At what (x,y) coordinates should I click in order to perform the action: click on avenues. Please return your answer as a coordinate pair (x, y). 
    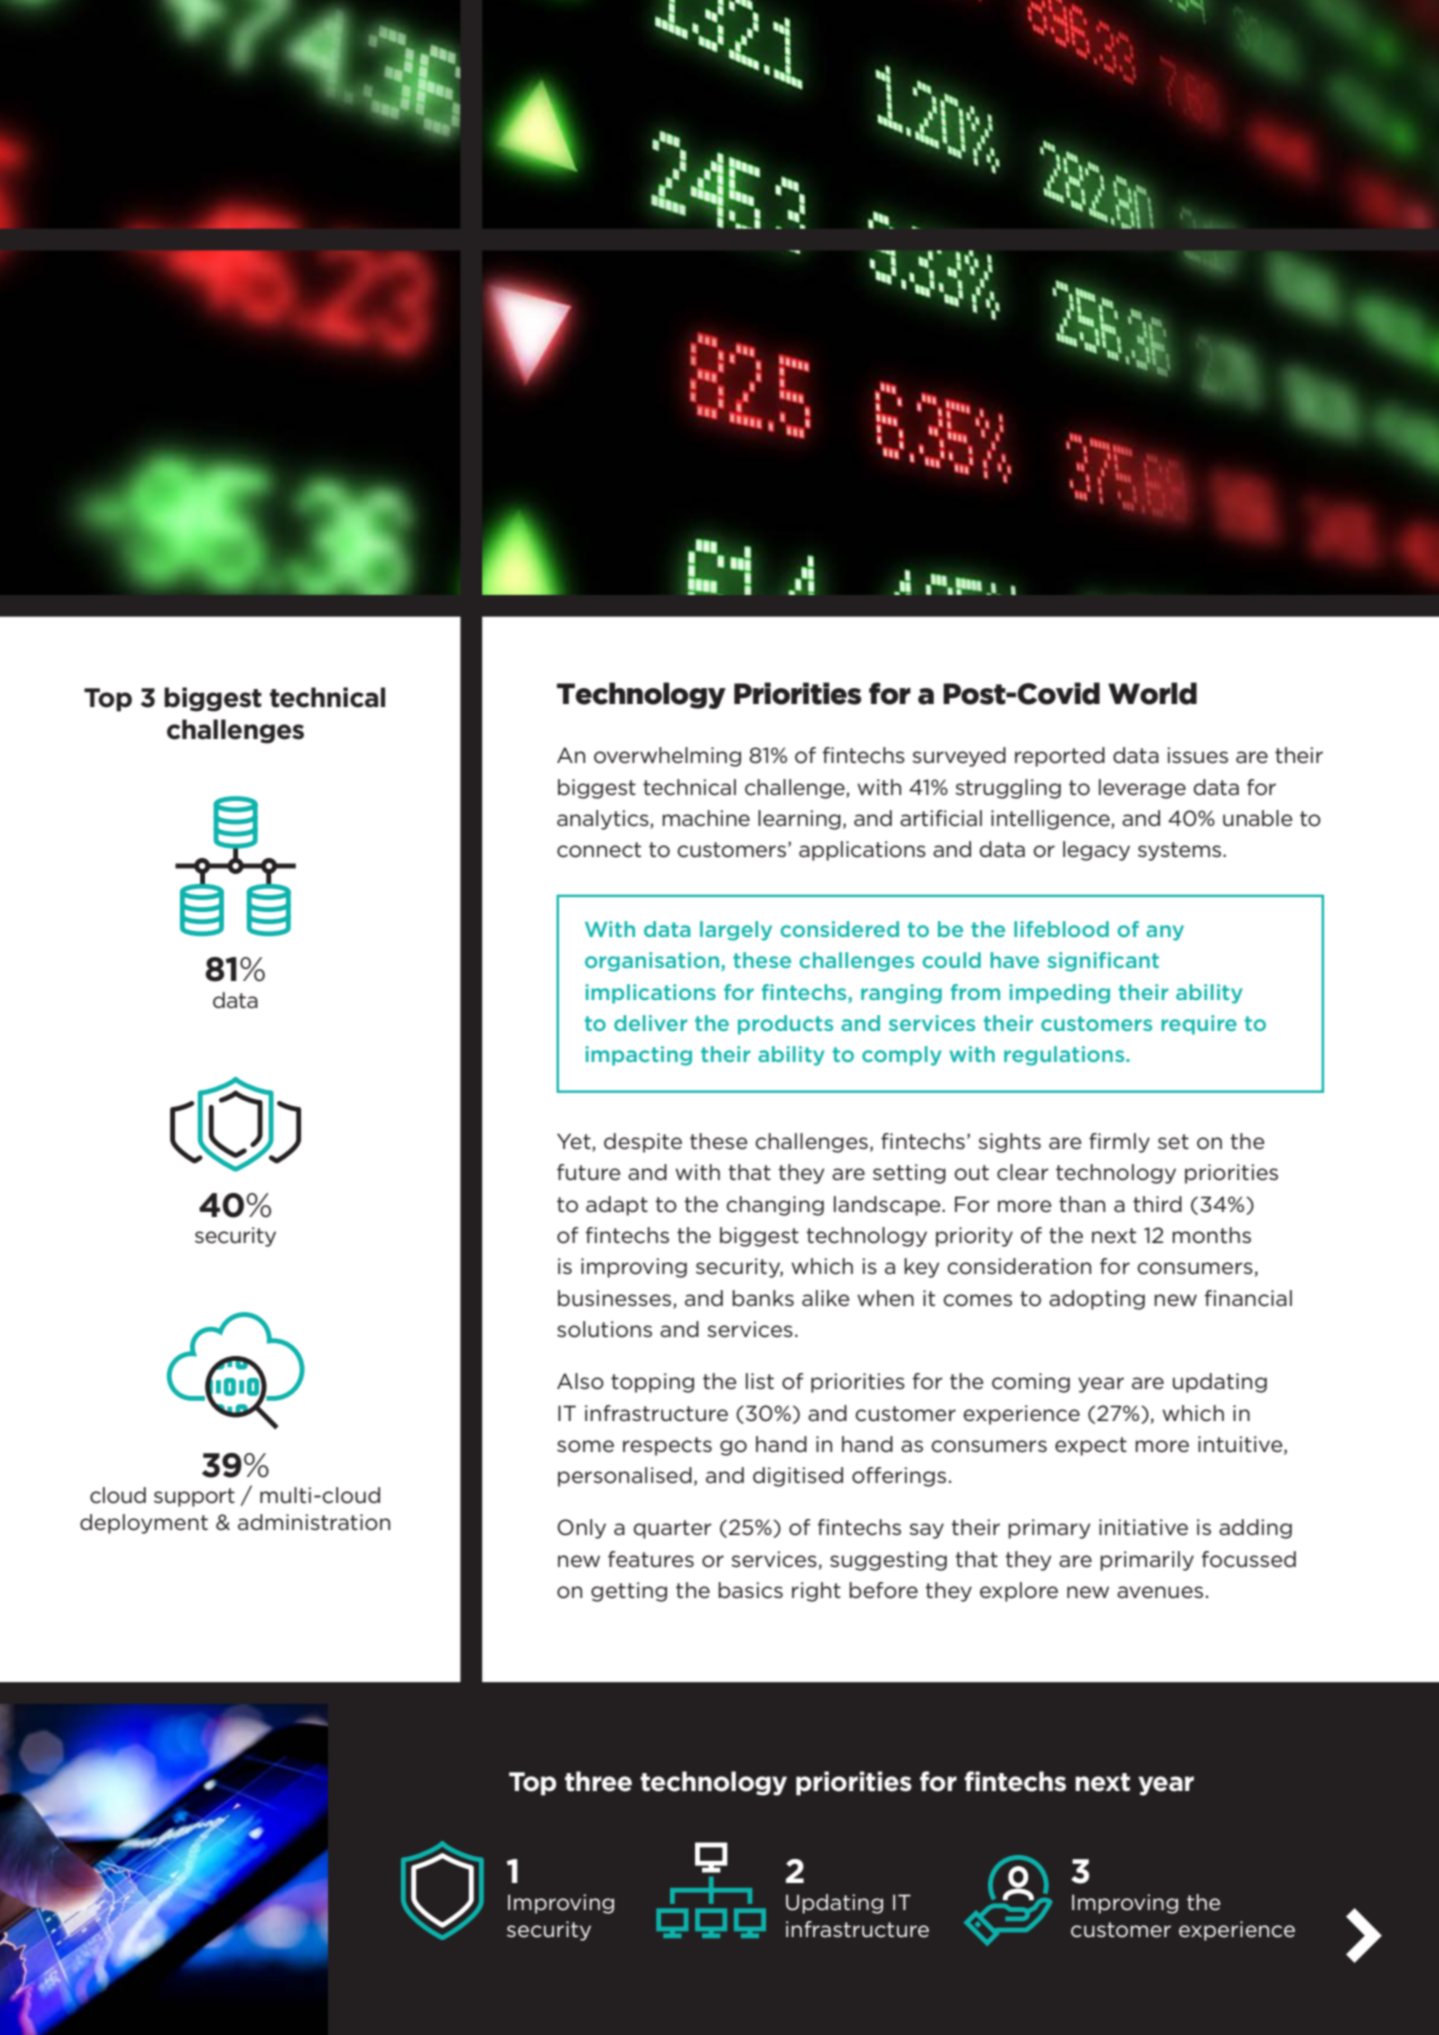
    Looking at the image, I should click on (1160, 1592).
